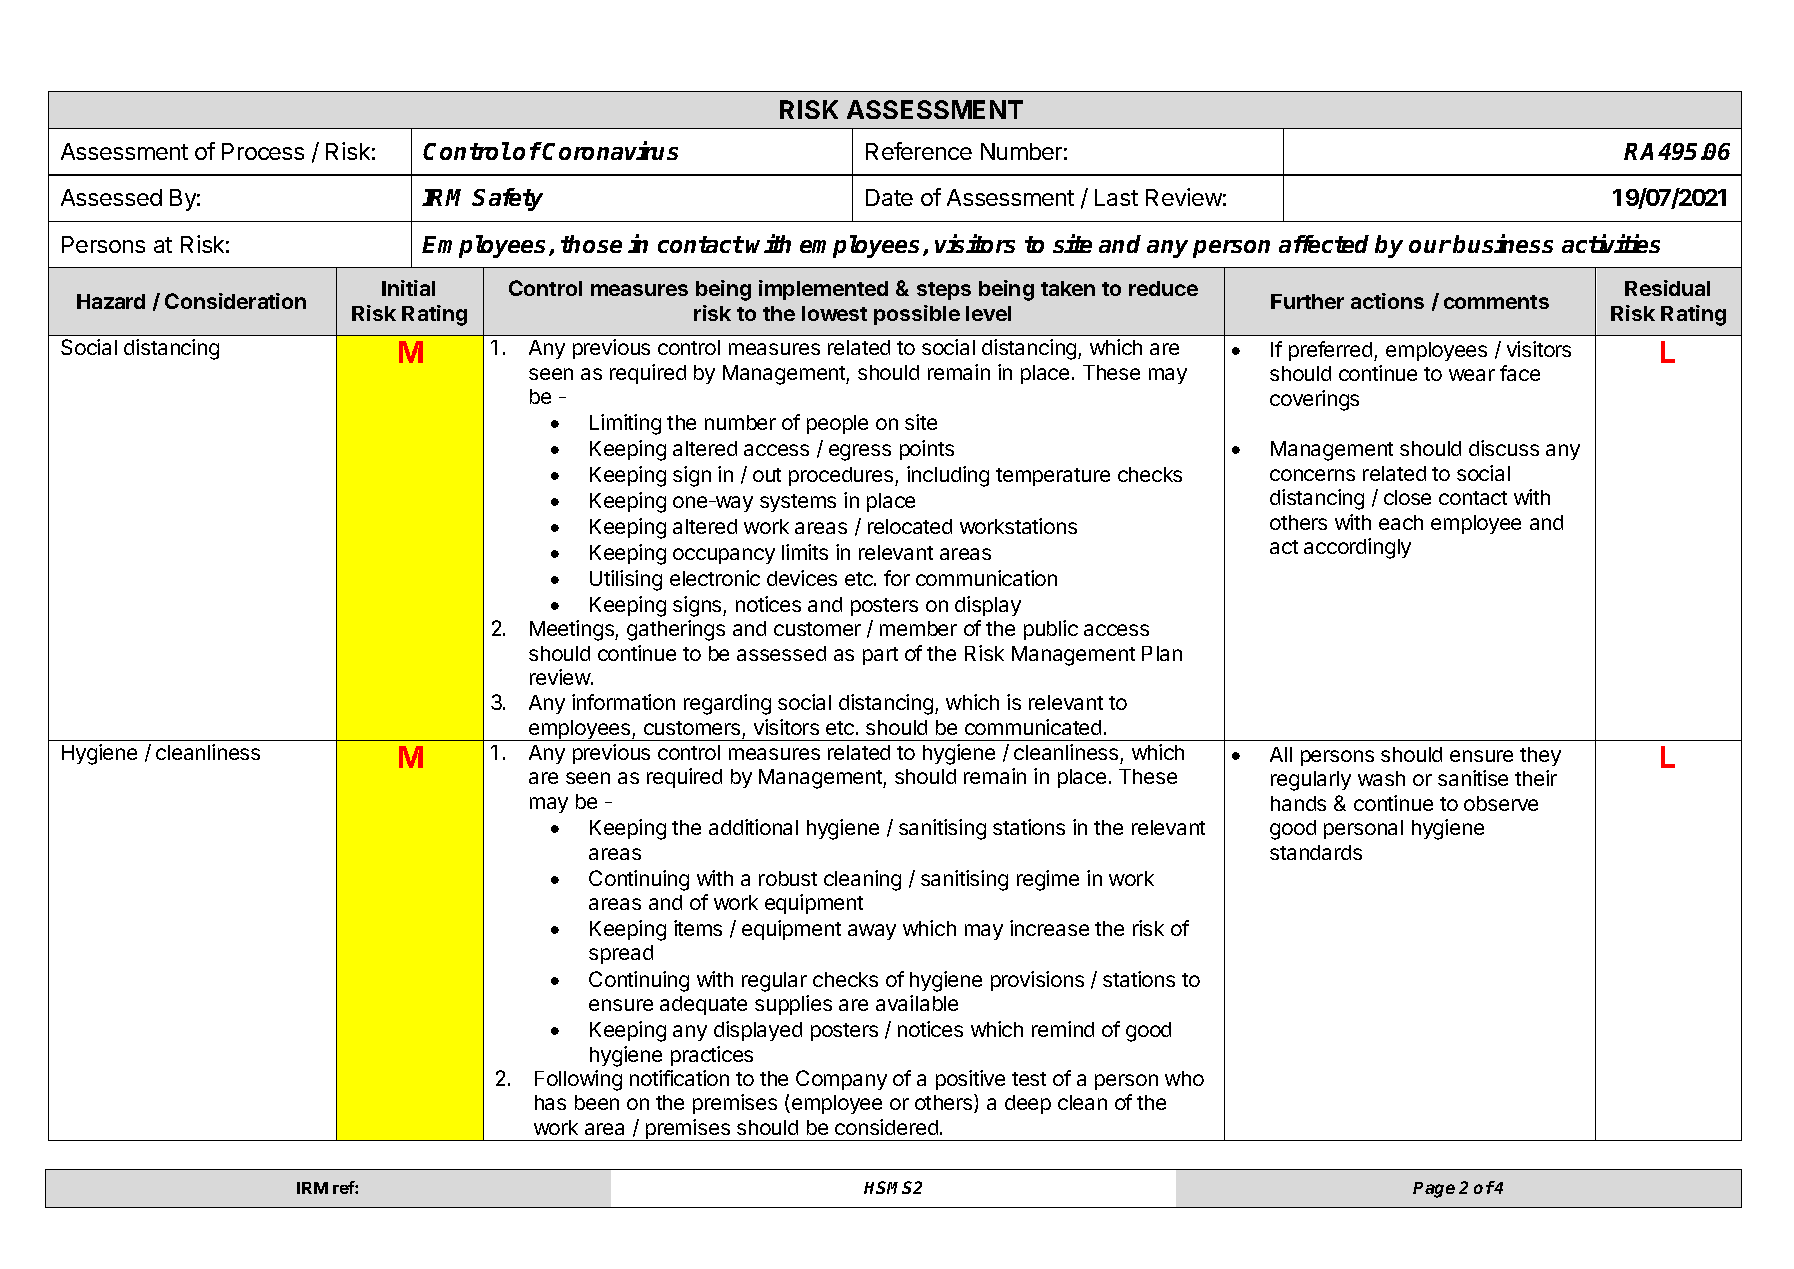  I want to click on they, so click(1540, 756).
